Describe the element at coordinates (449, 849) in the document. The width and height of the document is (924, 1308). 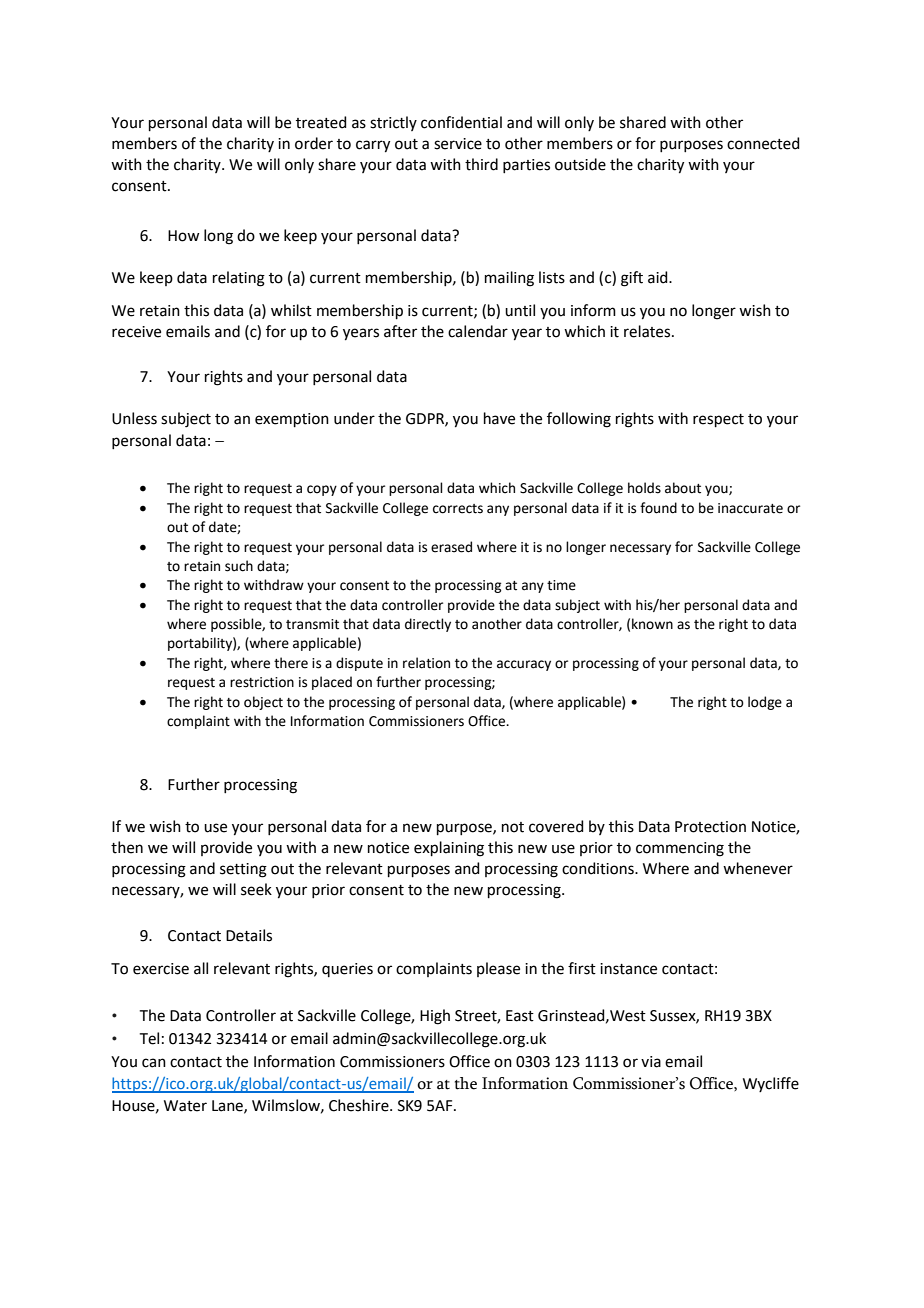
I see `explaining` at that location.
